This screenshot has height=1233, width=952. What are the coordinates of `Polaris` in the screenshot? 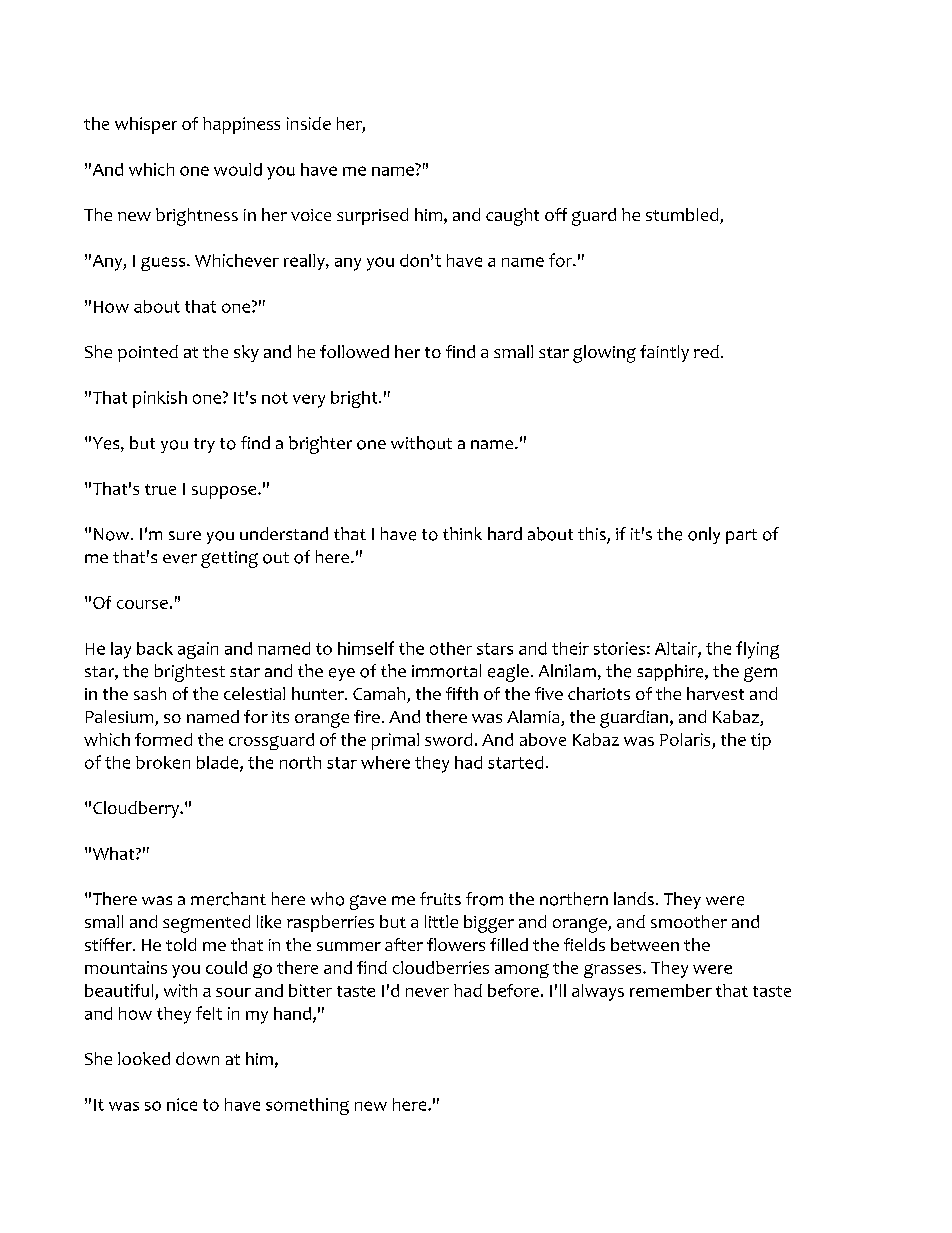 It's located at (686, 741).
